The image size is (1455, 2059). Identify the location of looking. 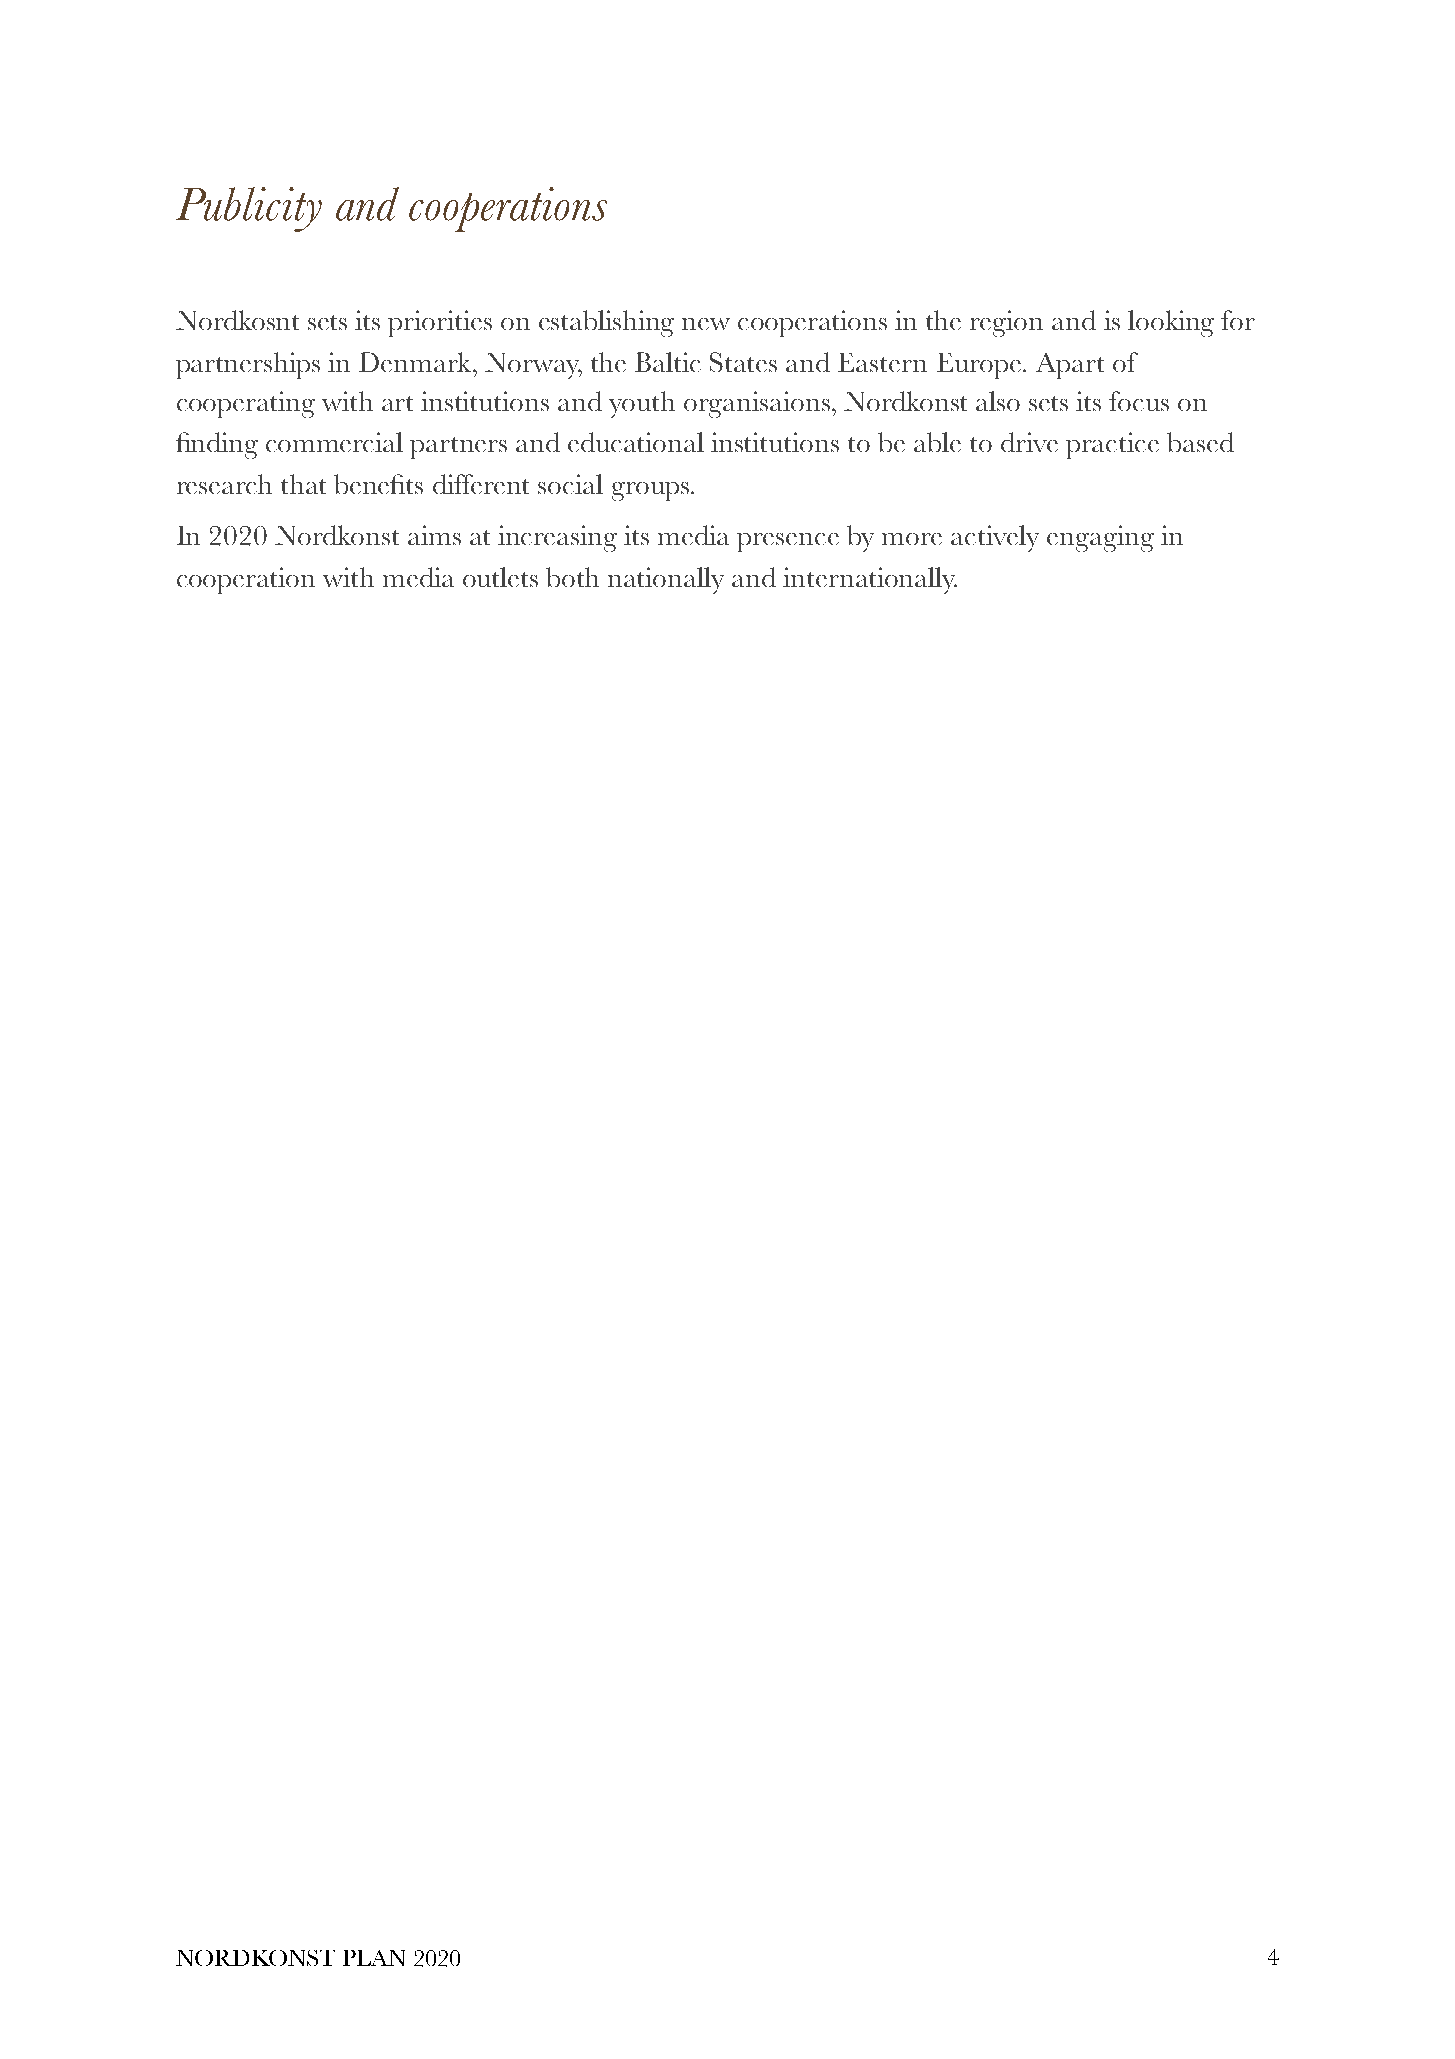
(1171, 323).
